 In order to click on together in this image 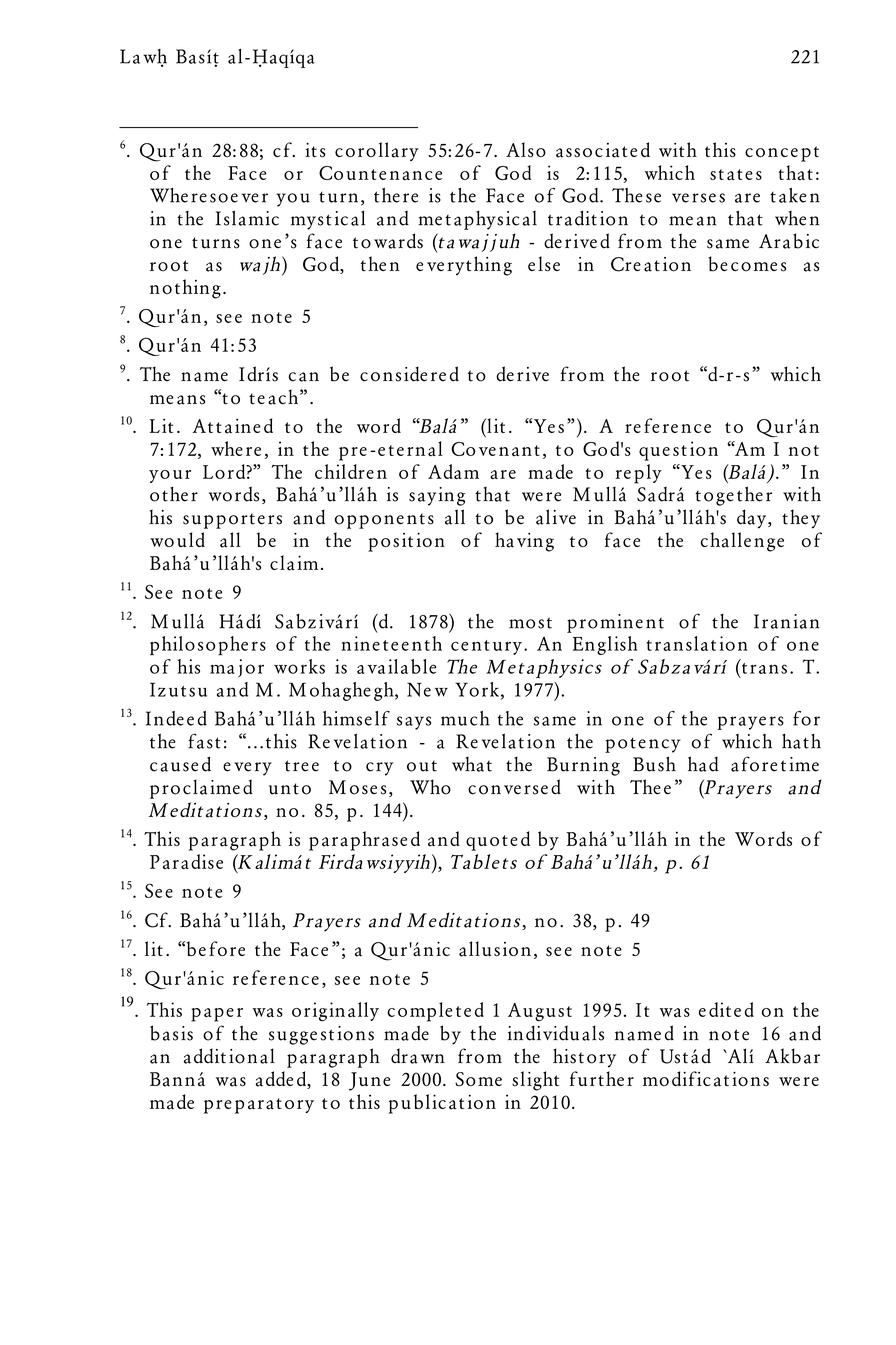, I will do `click(733, 496)`.
